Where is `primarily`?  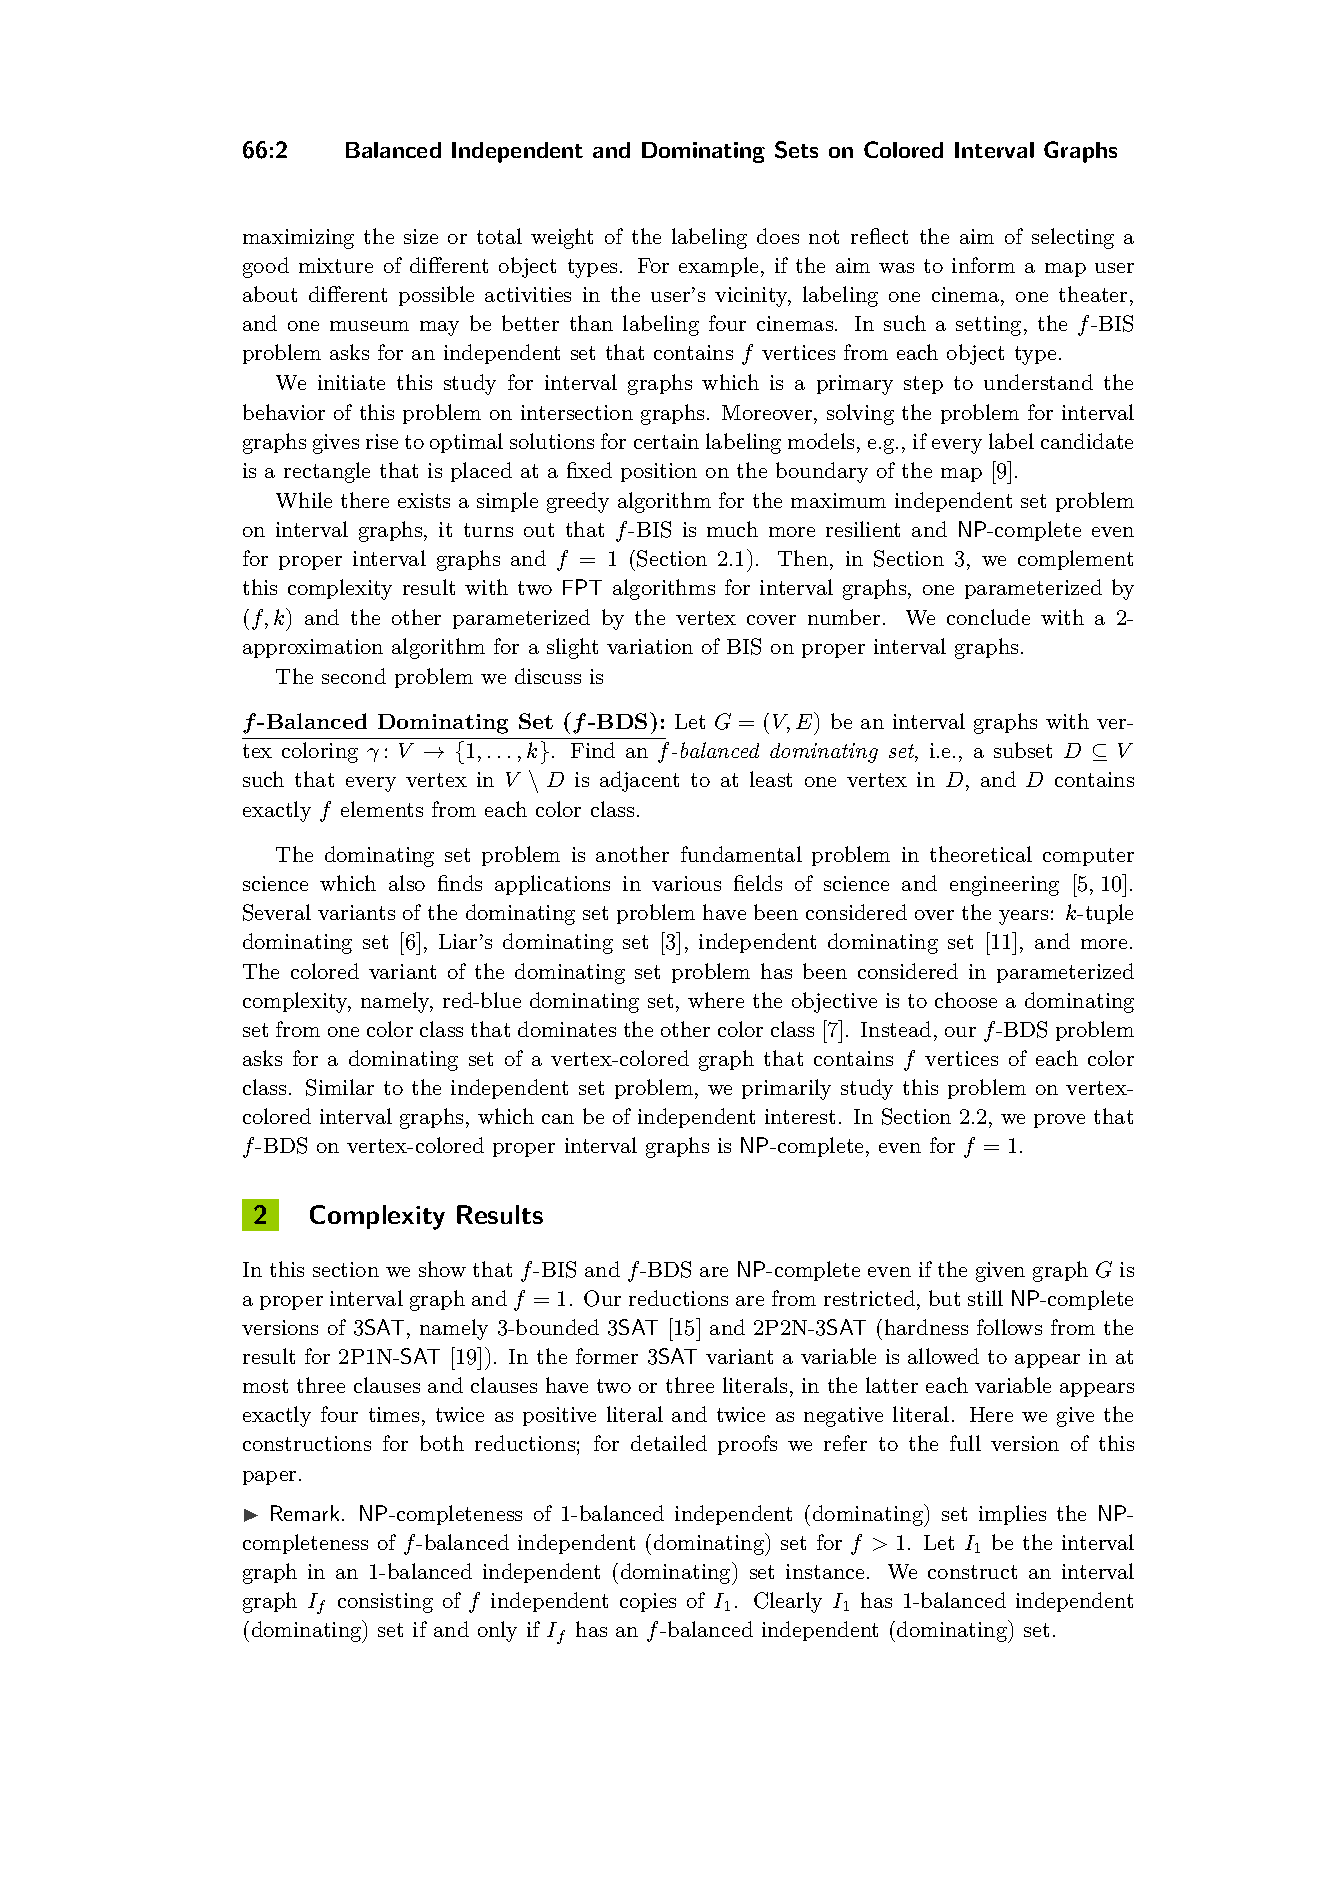 primarily is located at coordinates (786, 1089).
